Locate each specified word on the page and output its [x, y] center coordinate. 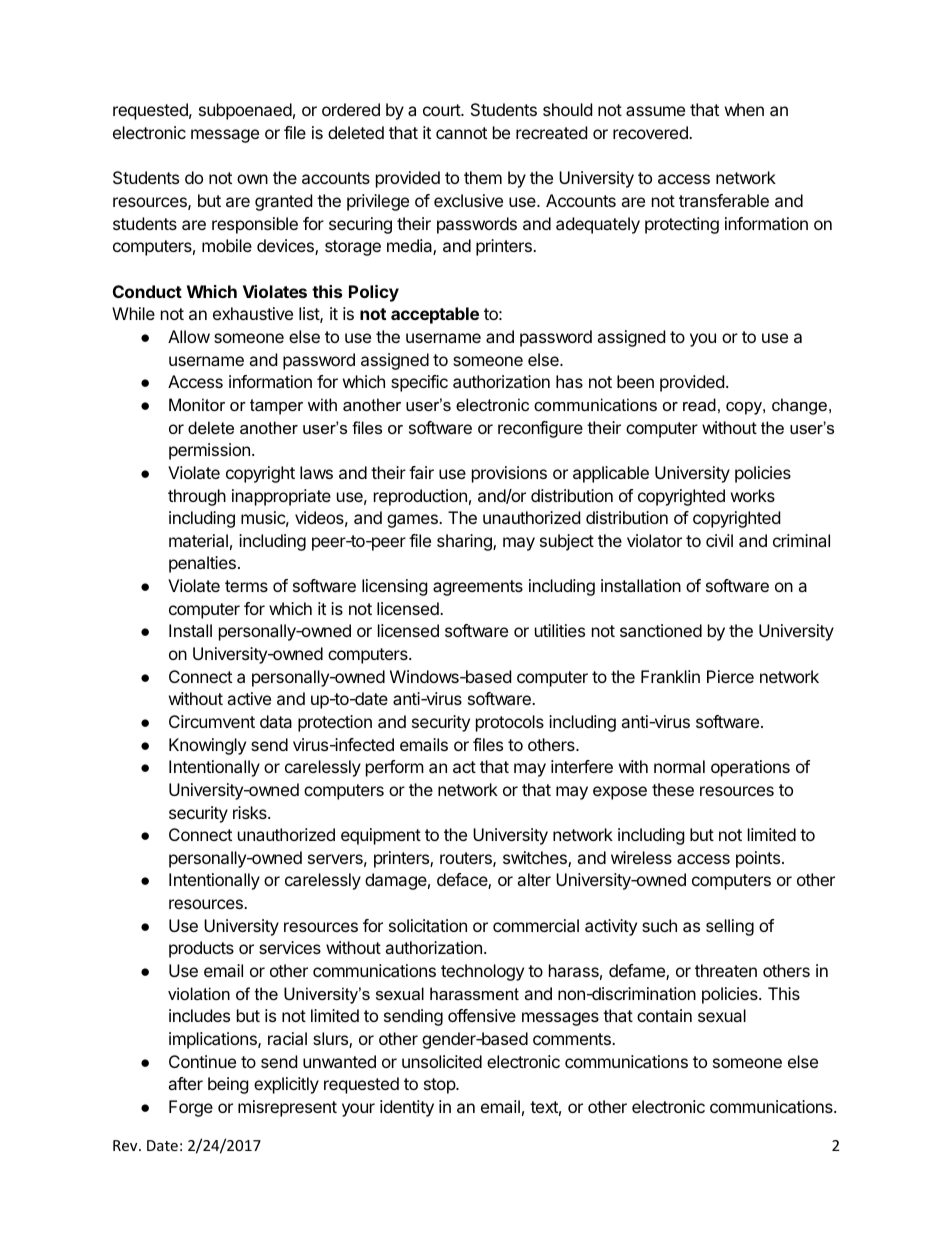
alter [534, 879]
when [744, 109]
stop [440, 1086]
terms [246, 586]
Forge [191, 1108]
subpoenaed [245, 111]
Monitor [197, 404]
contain [664, 1015]
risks [251, 812]
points [758, 859]
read [699, 404]
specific [419, 383]
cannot [461, 133]
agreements [478, 588]
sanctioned [661, 630]
